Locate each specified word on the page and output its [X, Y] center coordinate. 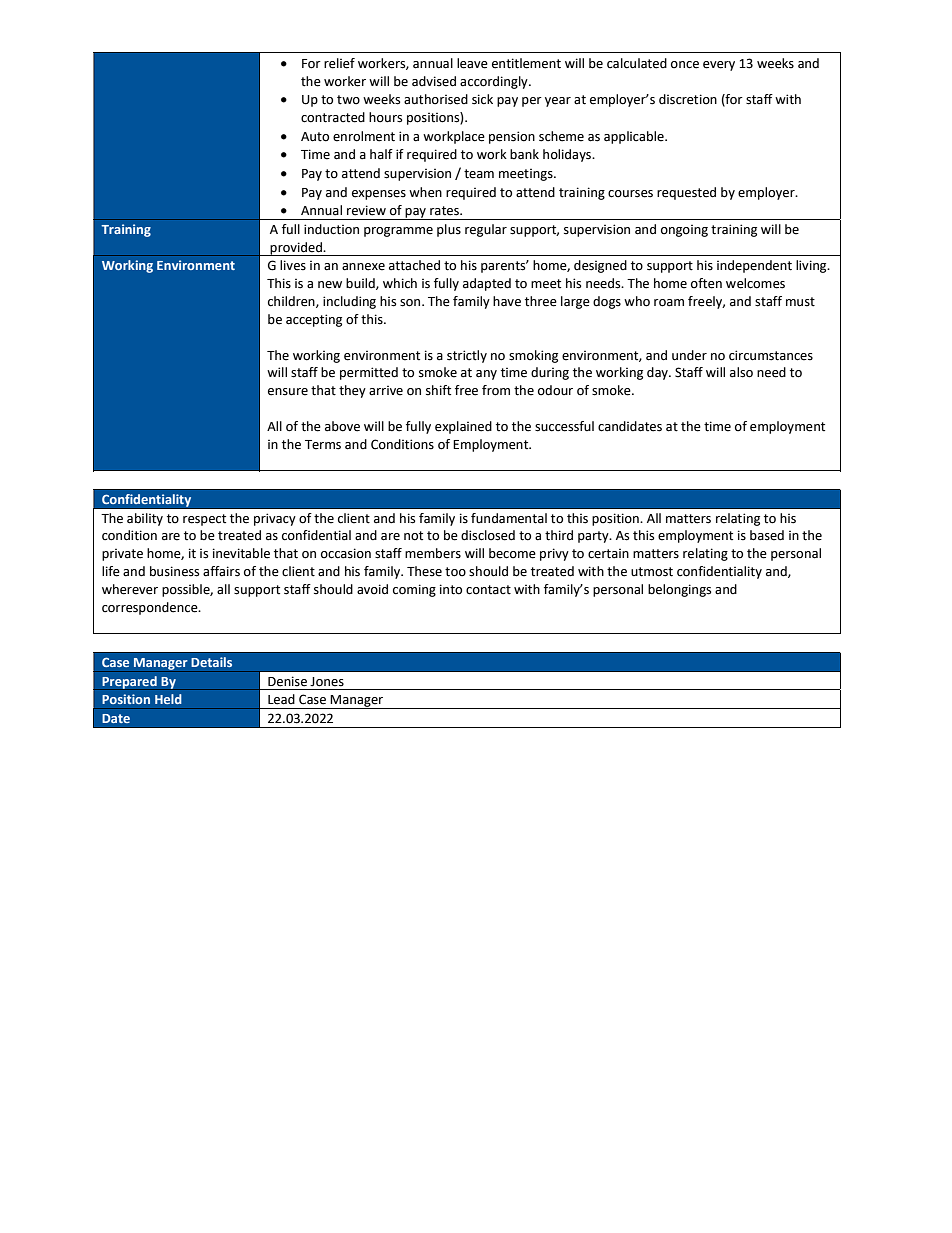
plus [449, 230]
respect [204, 520]
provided [296, 249]
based [767, 535]
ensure [288, 392]
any [486, 375]
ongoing [684, 231]
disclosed [488, 535]
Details [212, 662]
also [741, 372]
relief [339, 63]
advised [434, 81]
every [719, 66]
